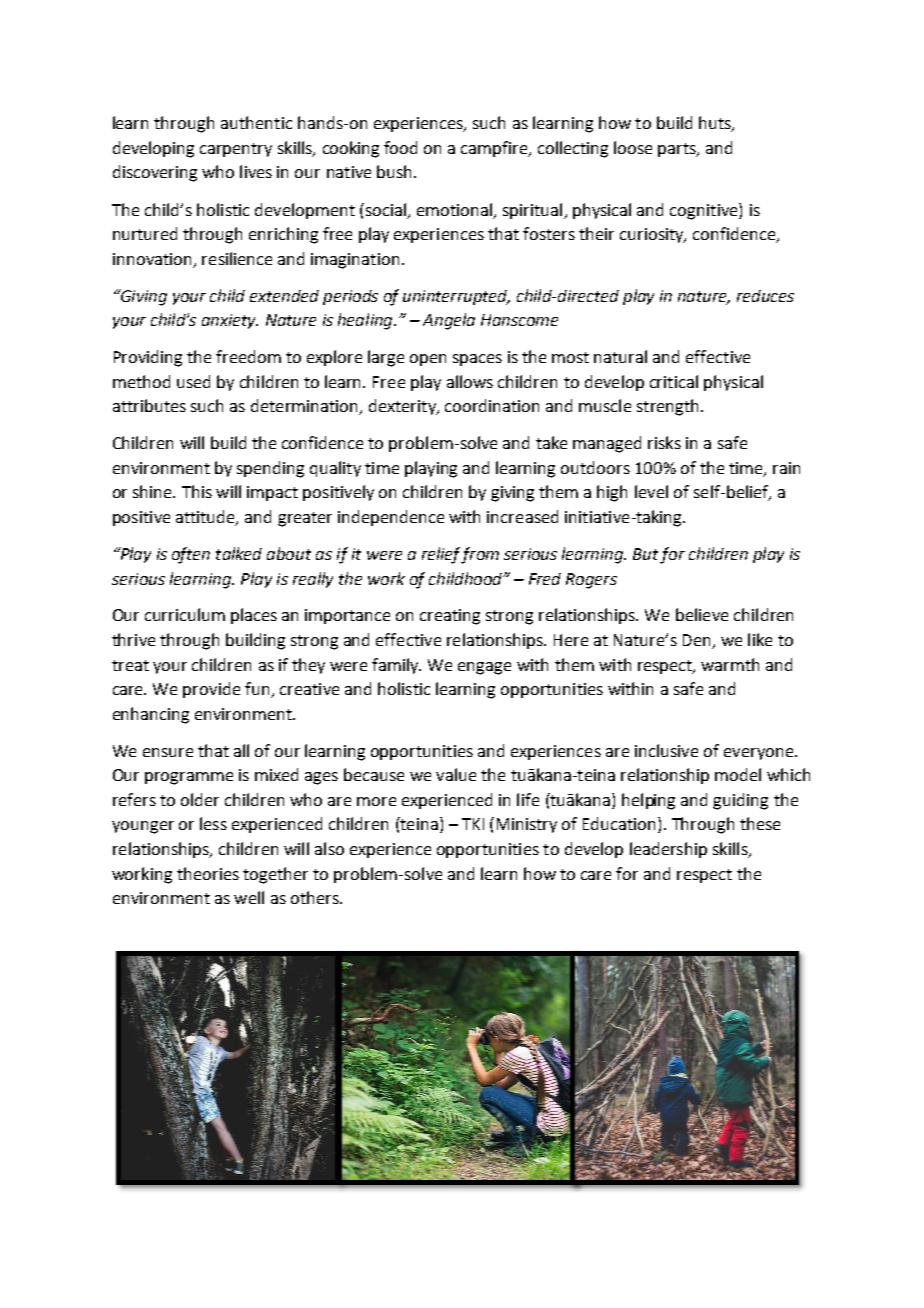  What do you see at coordinates (211, 690) in the screenshot?
I see `provide` at bounding box center [211, 690].
